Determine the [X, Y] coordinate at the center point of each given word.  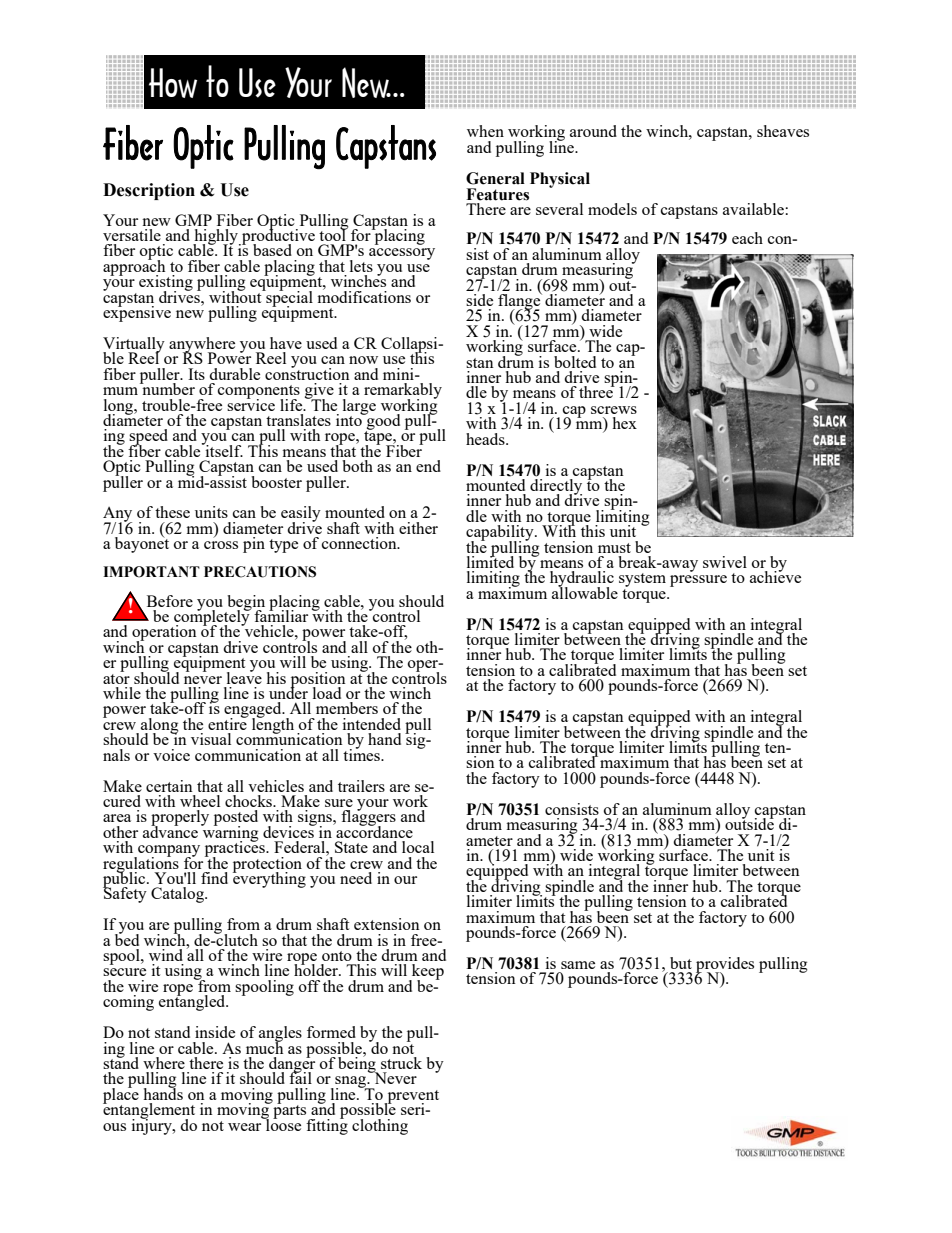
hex [624, 423]
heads [486, 439]
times [362, 753]
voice [171, 755]
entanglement [149, 1111]
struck [401, 1063]
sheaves [783, 131]
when [485, 131]
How [173, 83]
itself [223, 449]
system [642, 581]
